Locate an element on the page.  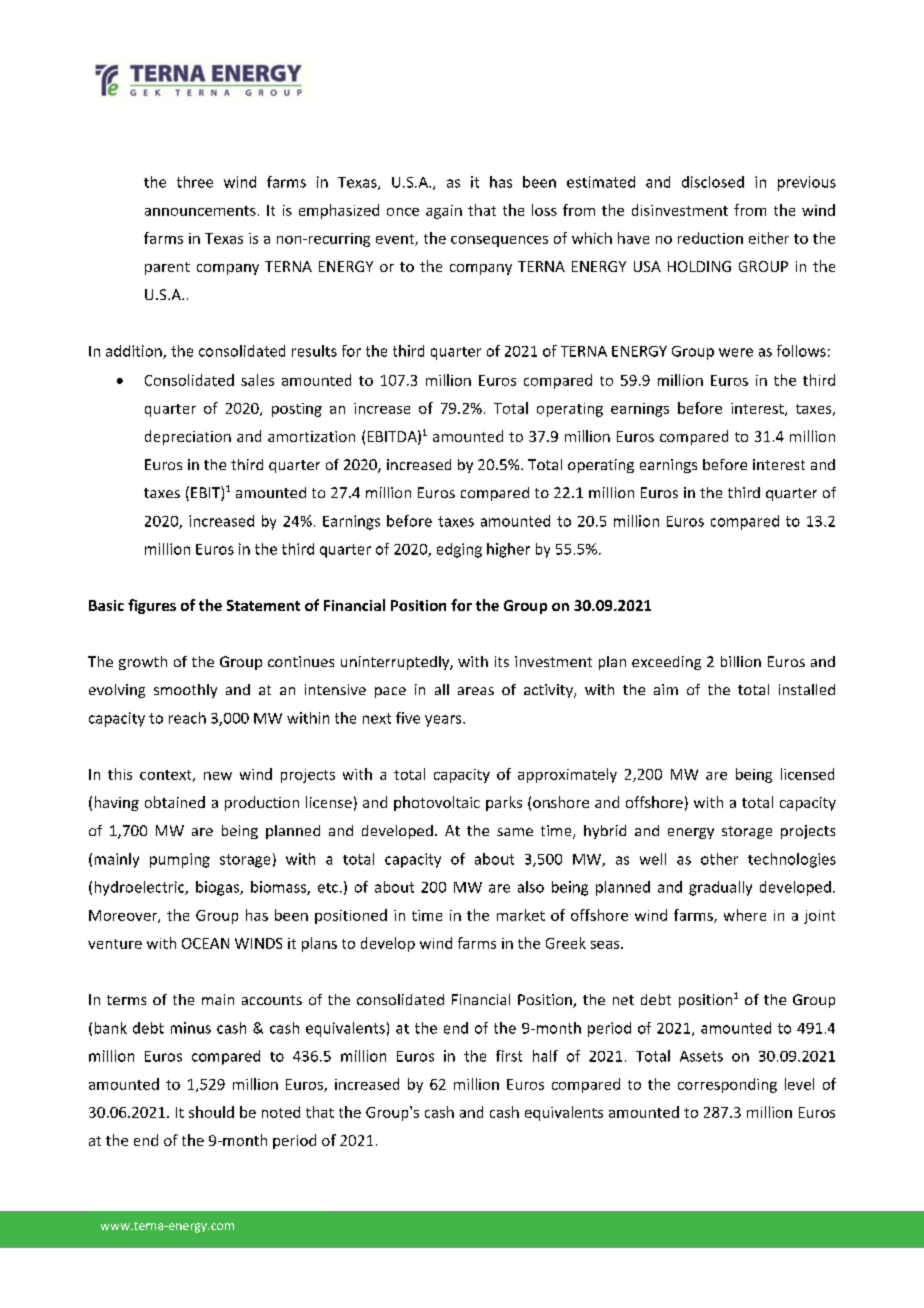
first is located at coordinates (509, 1056).
